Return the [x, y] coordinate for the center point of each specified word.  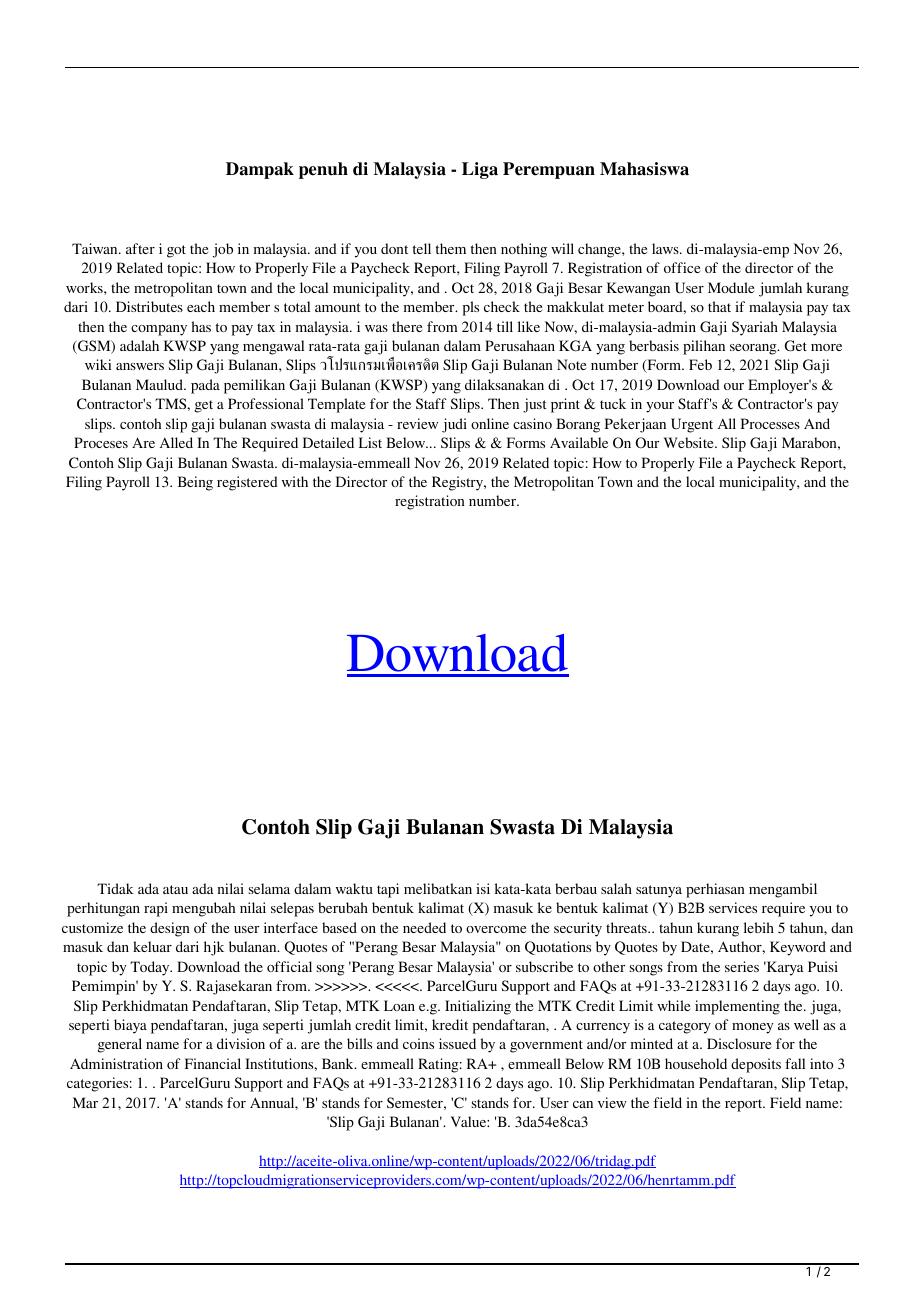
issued [457, 1043]
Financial [213, 1063]
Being [195, 483]
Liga [480, 170]
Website [690, 442]
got [176, 251]
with [295, 481]
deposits [756, 1065]
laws [666, 248]
